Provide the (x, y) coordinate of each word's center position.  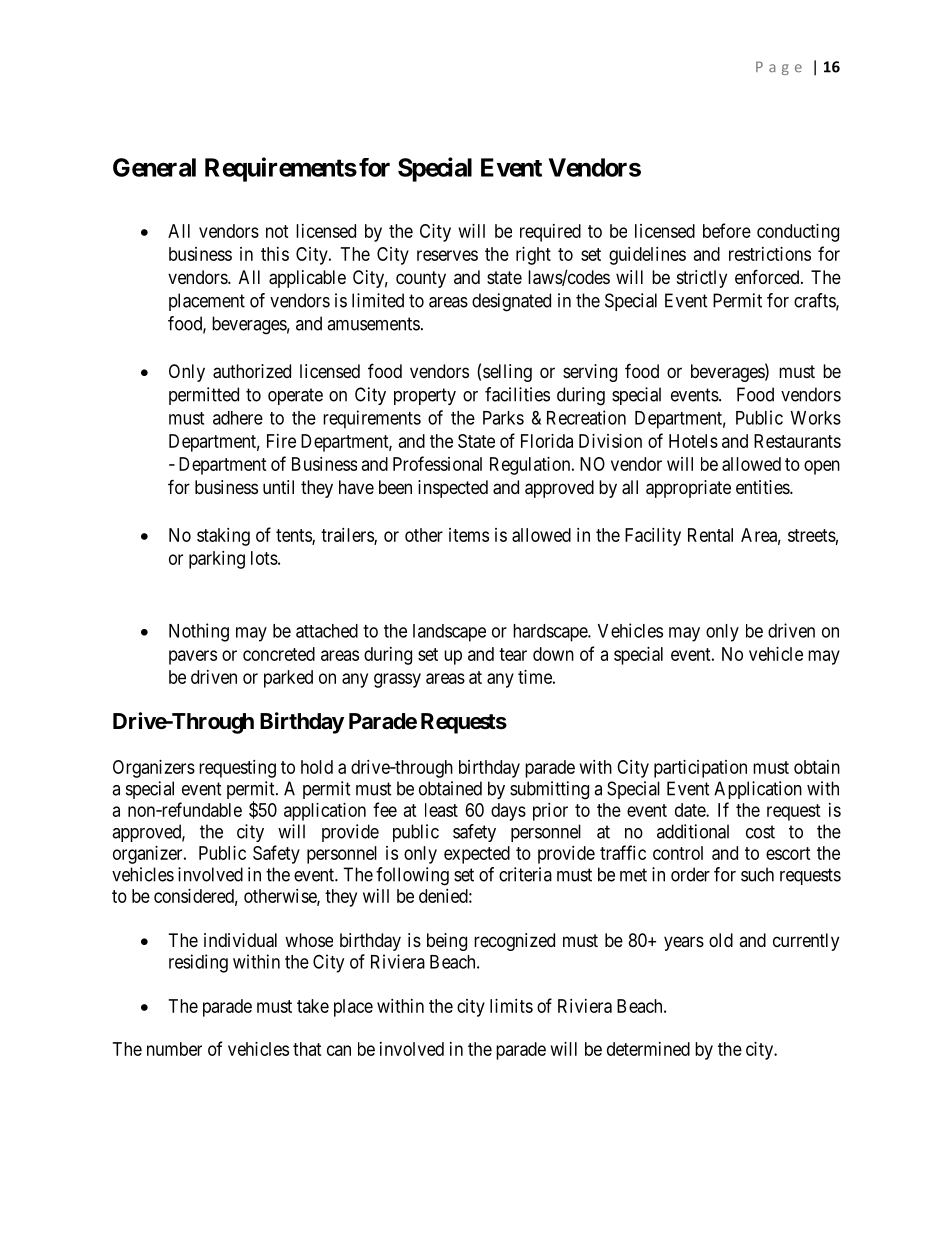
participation (700, 769)
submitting (549, 790)
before (727, 230)
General (154, 167)
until (278, 487)
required (550, 233)
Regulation (531, 466)
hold (317, 767)
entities (763, 487)
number (174, 1049)
